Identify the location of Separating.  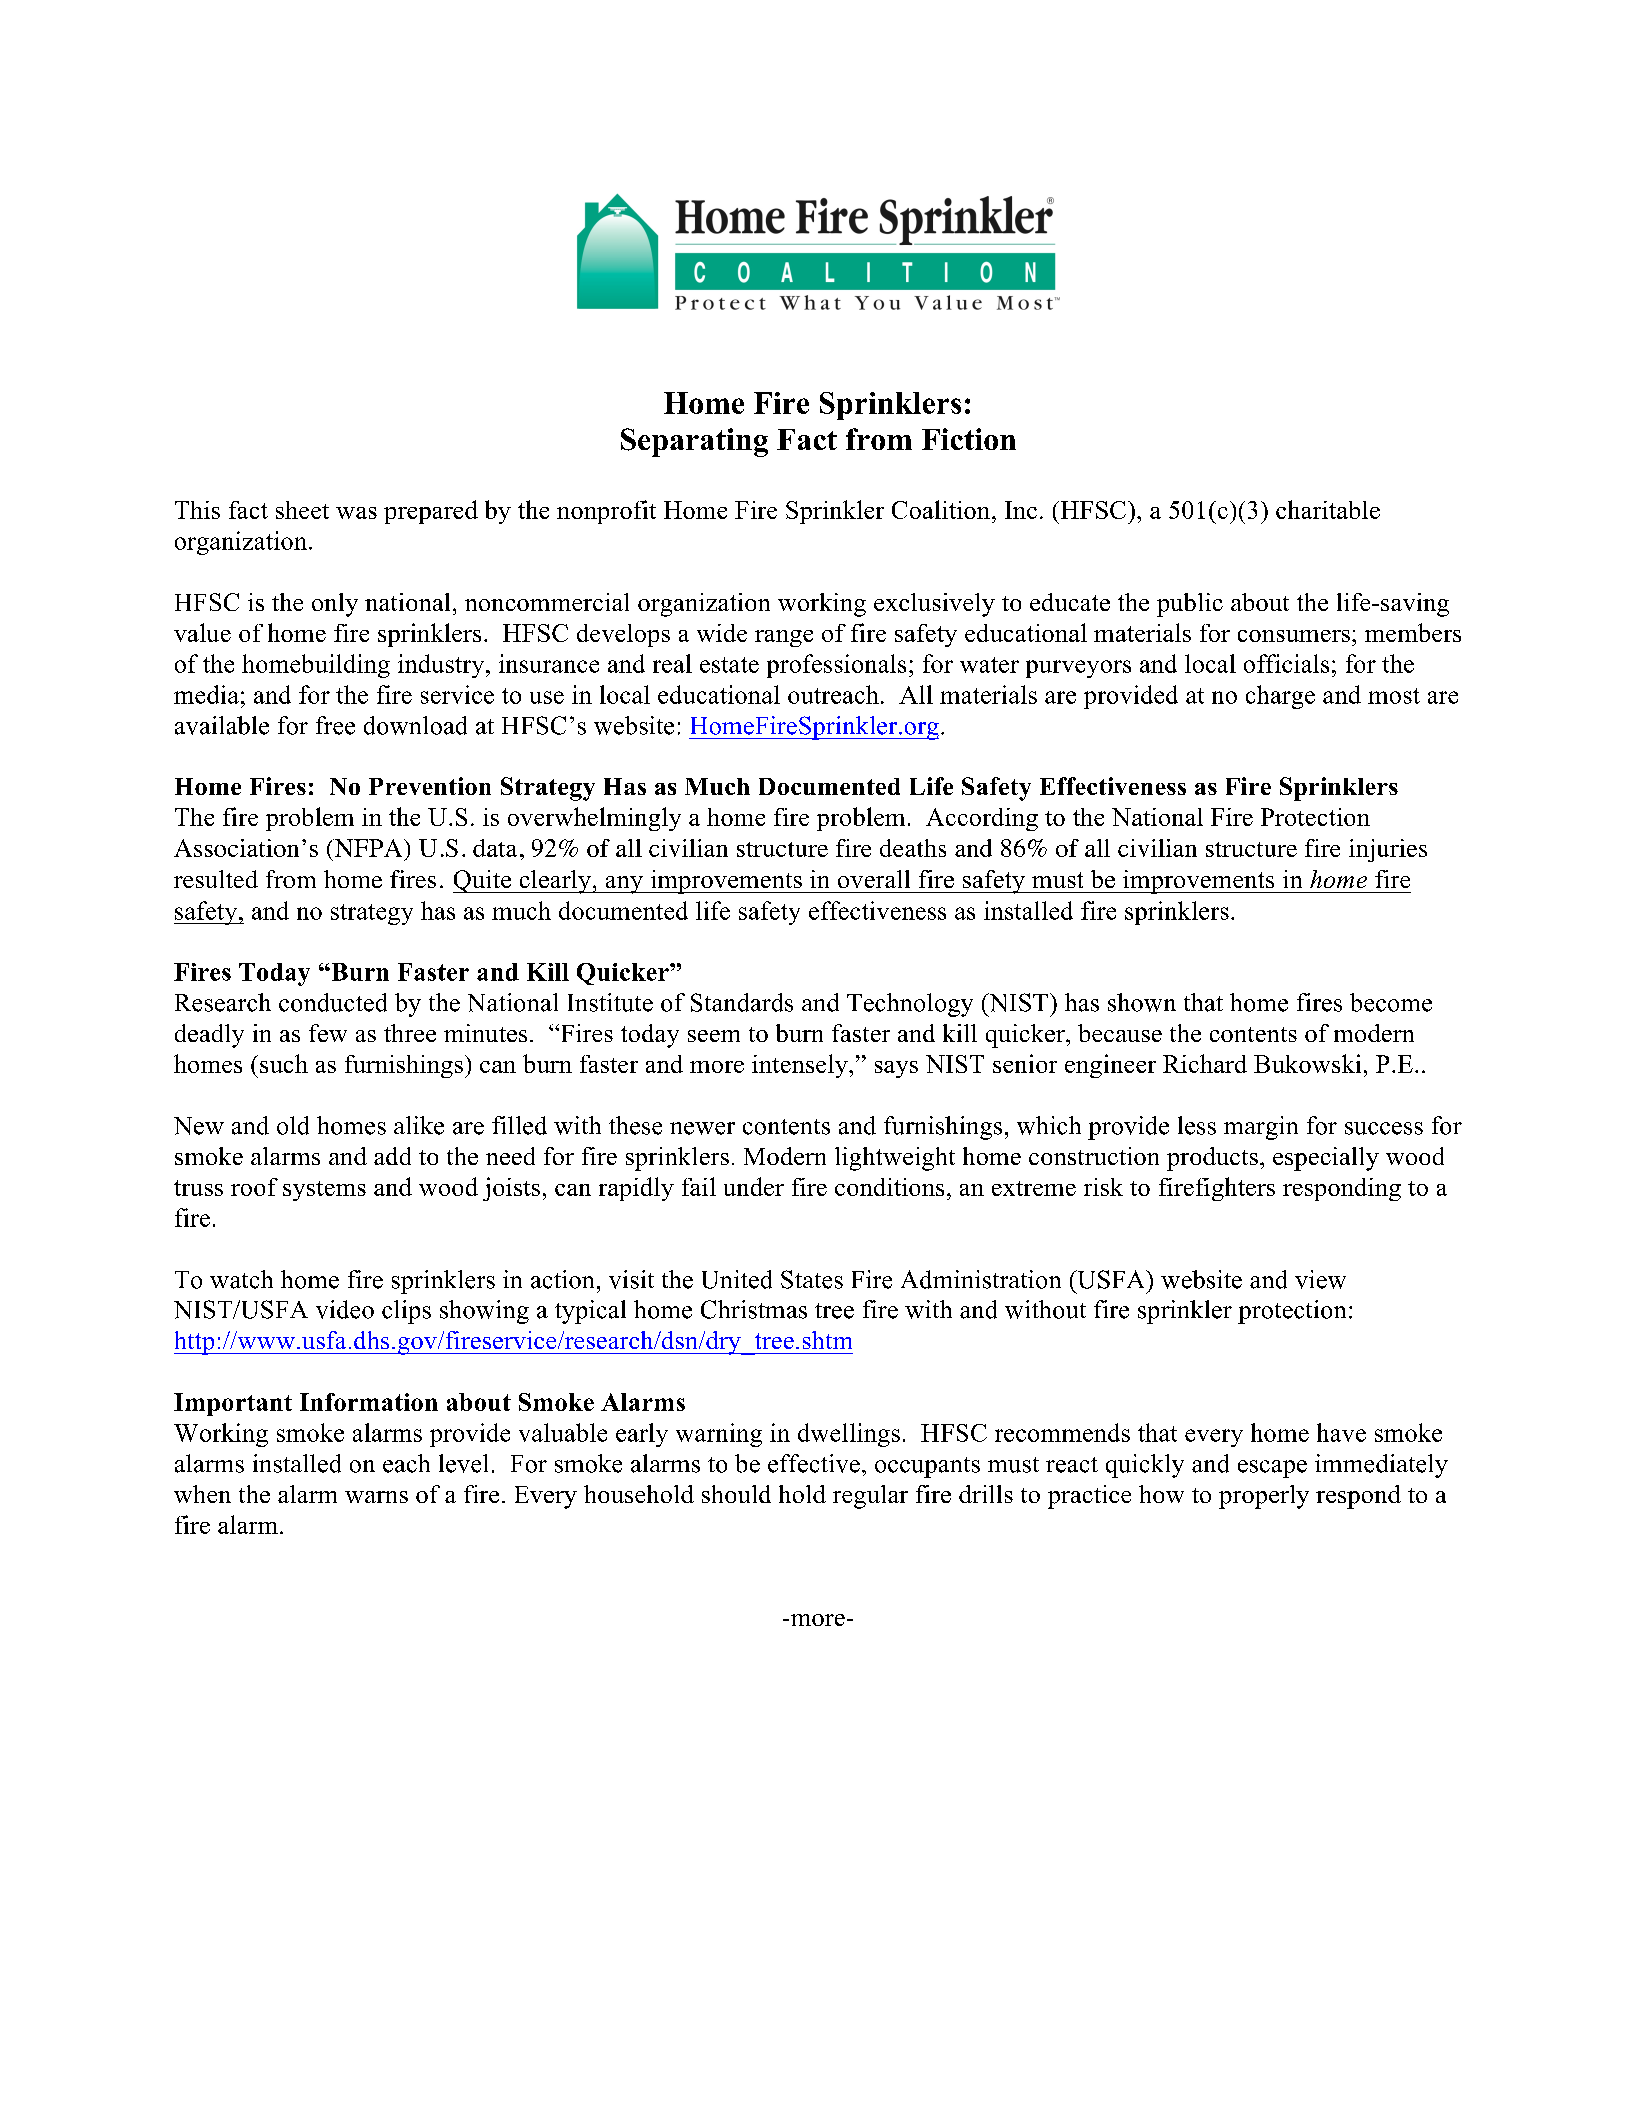
(694, 442).
